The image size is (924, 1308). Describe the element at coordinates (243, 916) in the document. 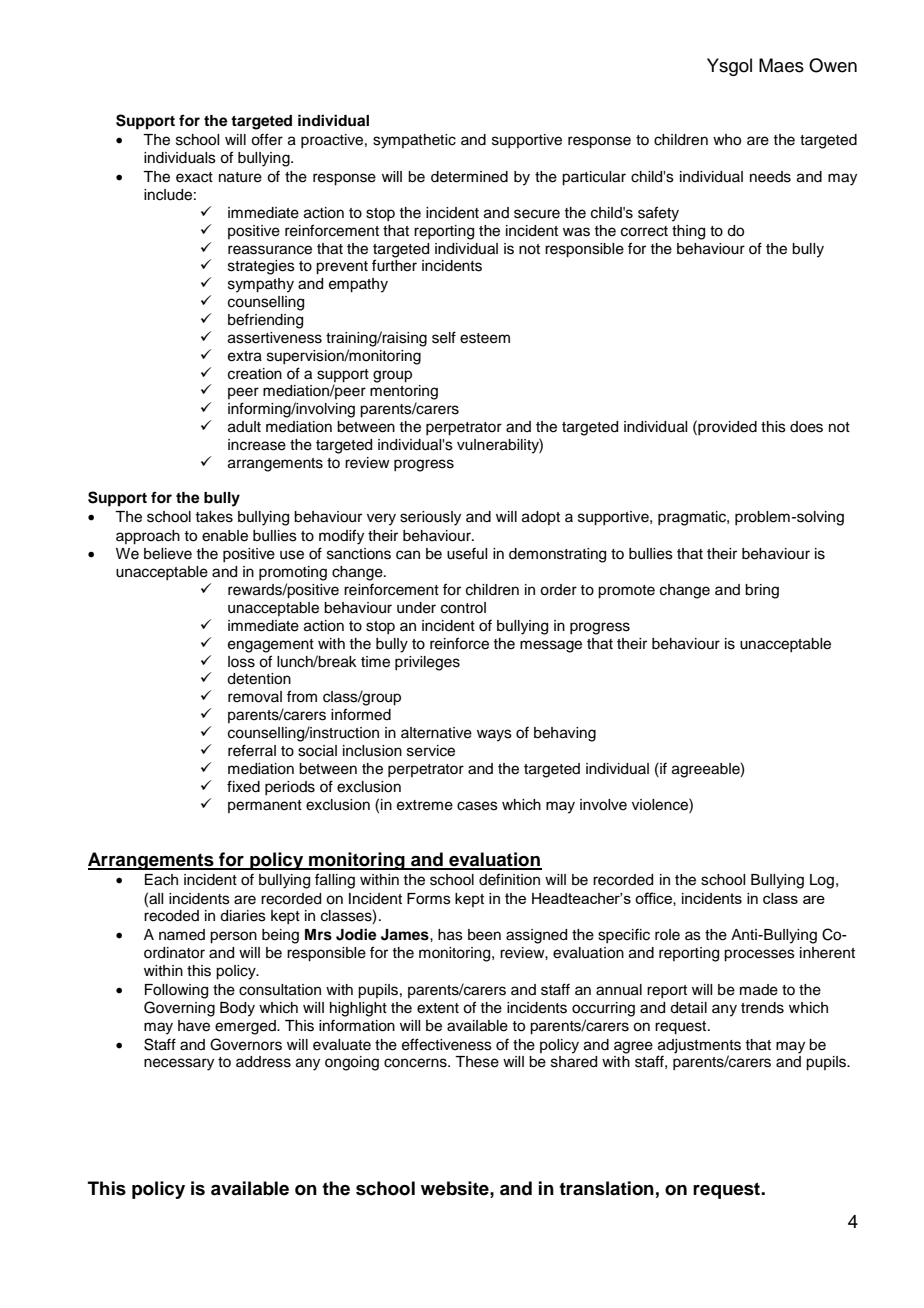

I see `diaries` at that location.
